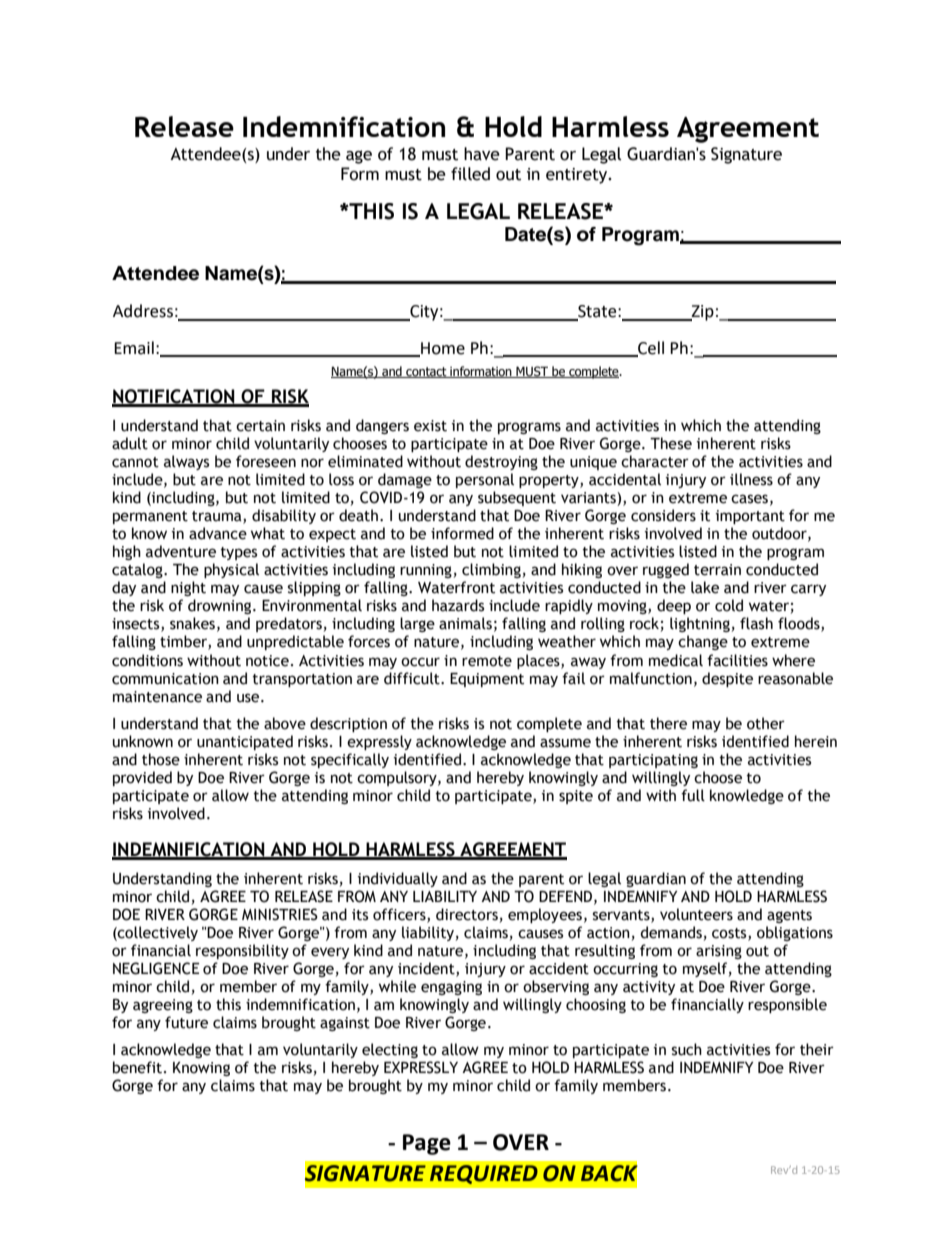 The width and height of the image is (952, 1233). Describe the element at coordinates (578, 176) in the image. I see `entirety` at that location.
